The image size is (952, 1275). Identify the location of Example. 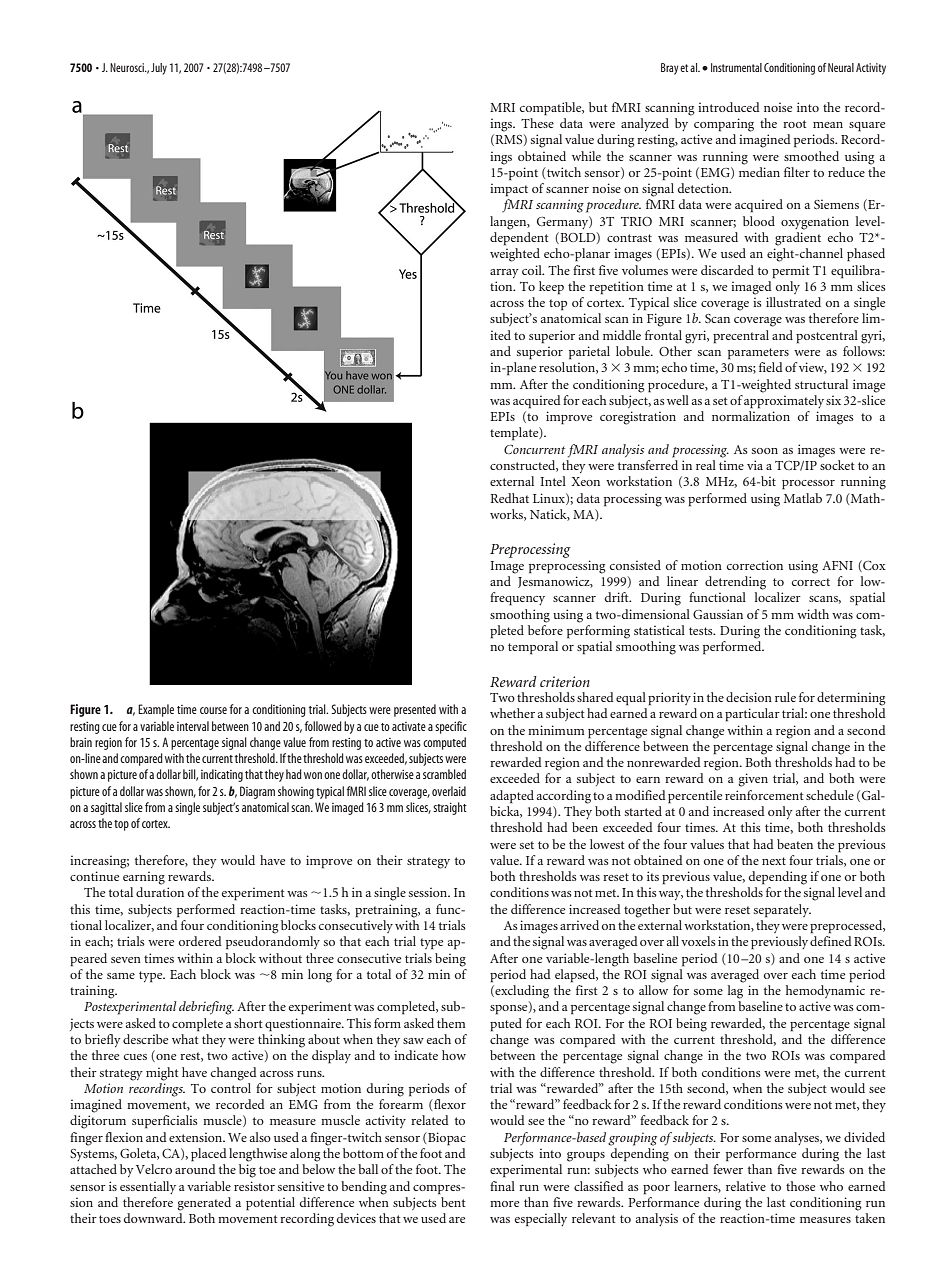
(156, 710).
